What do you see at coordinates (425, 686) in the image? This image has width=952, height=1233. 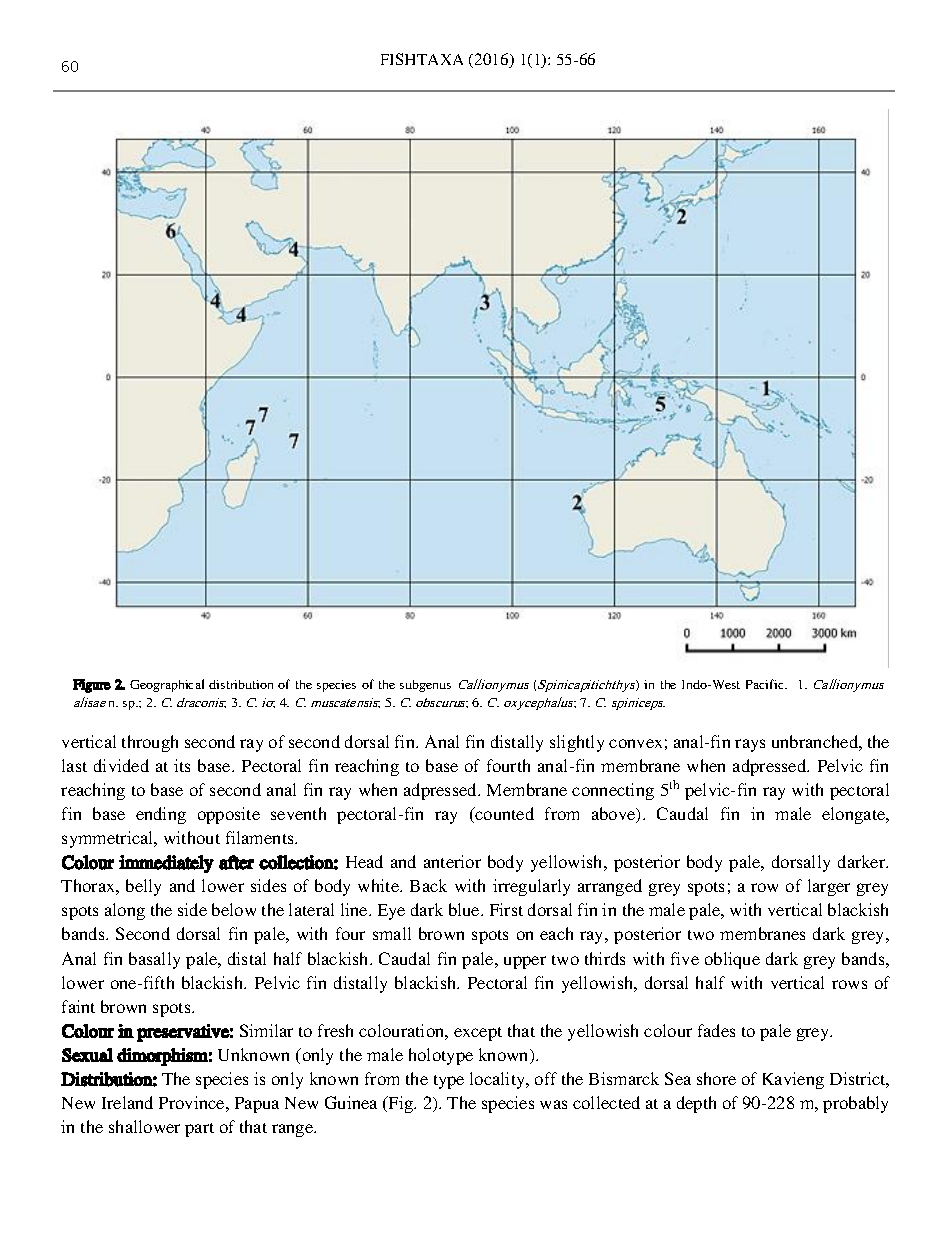 I see `subgenus` at bounding box center [425, 686].
